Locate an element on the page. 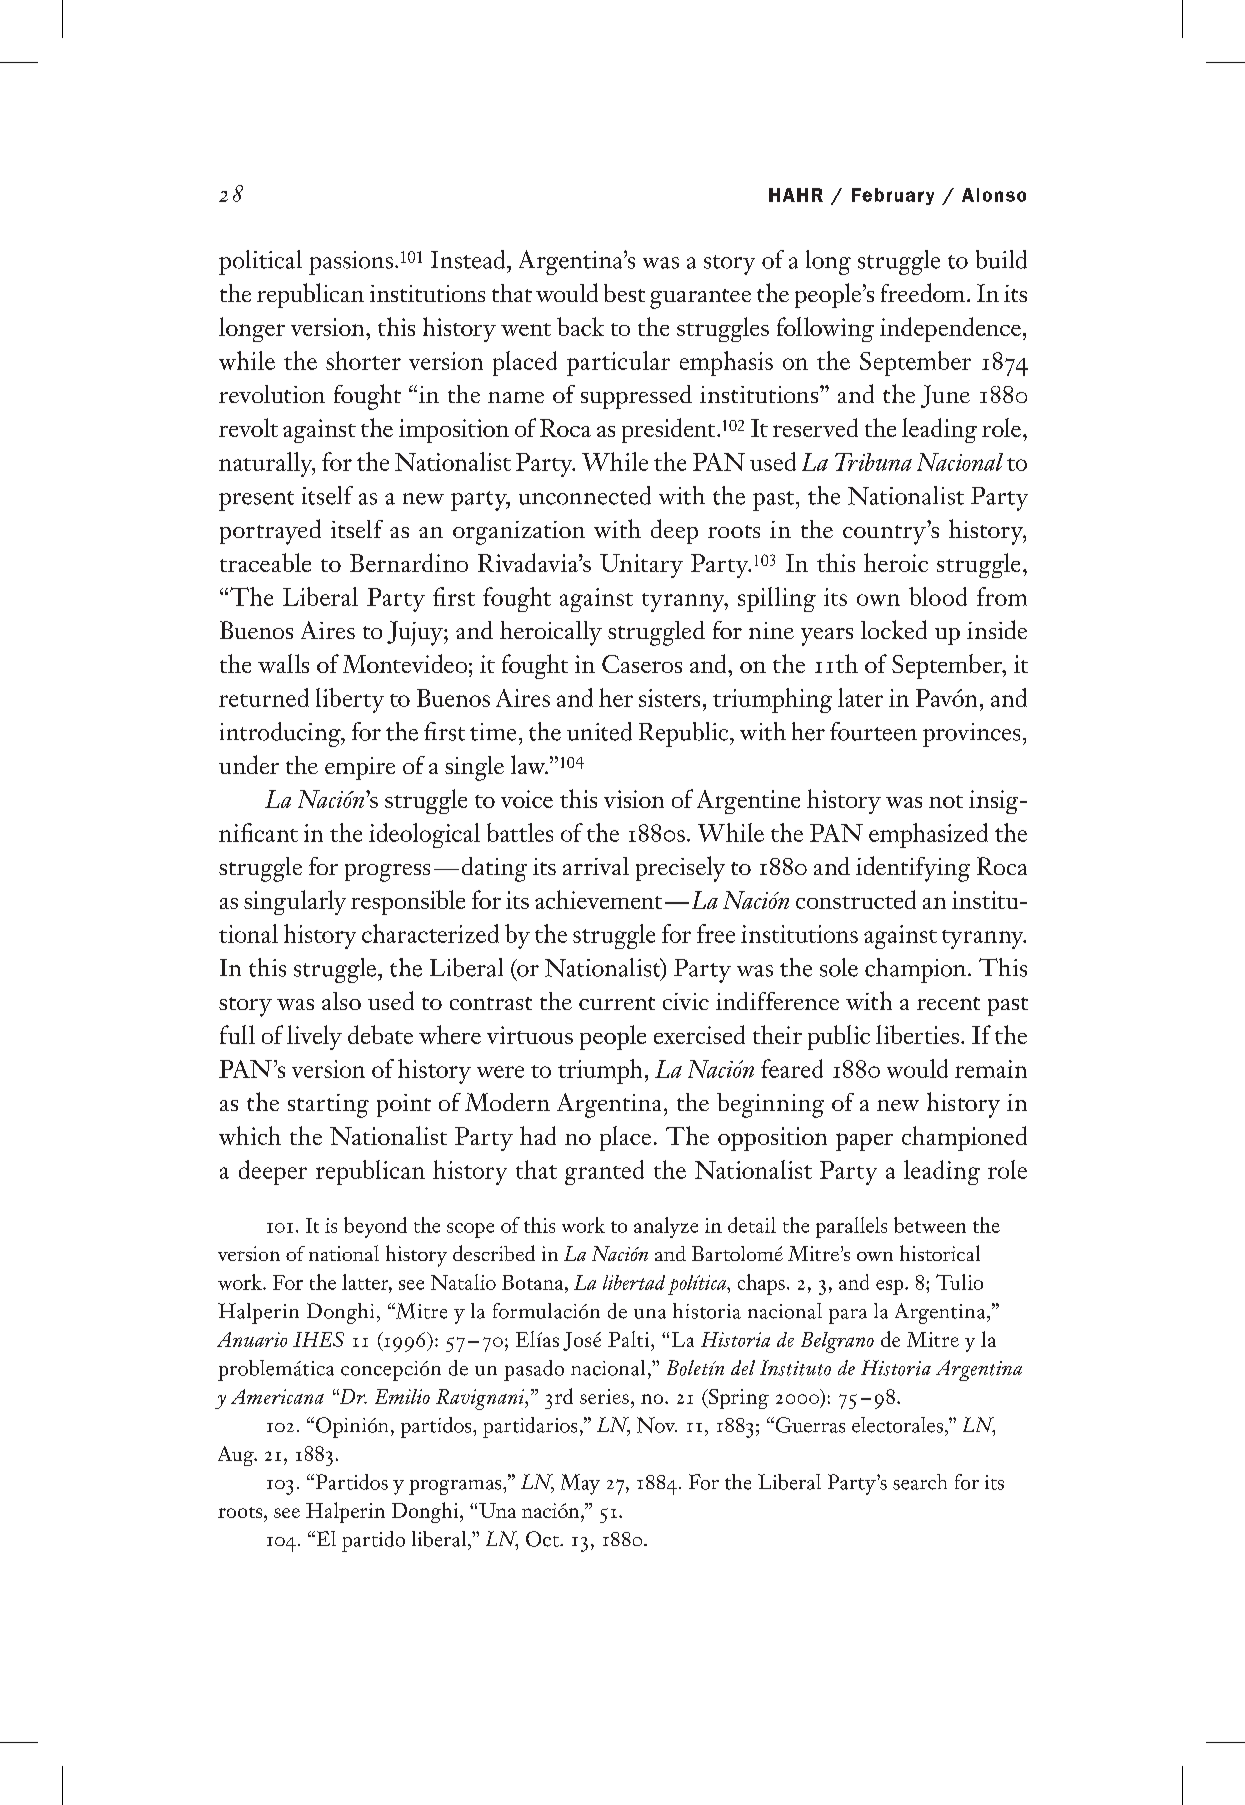  liberties is located at coordinates (917, 1034).
